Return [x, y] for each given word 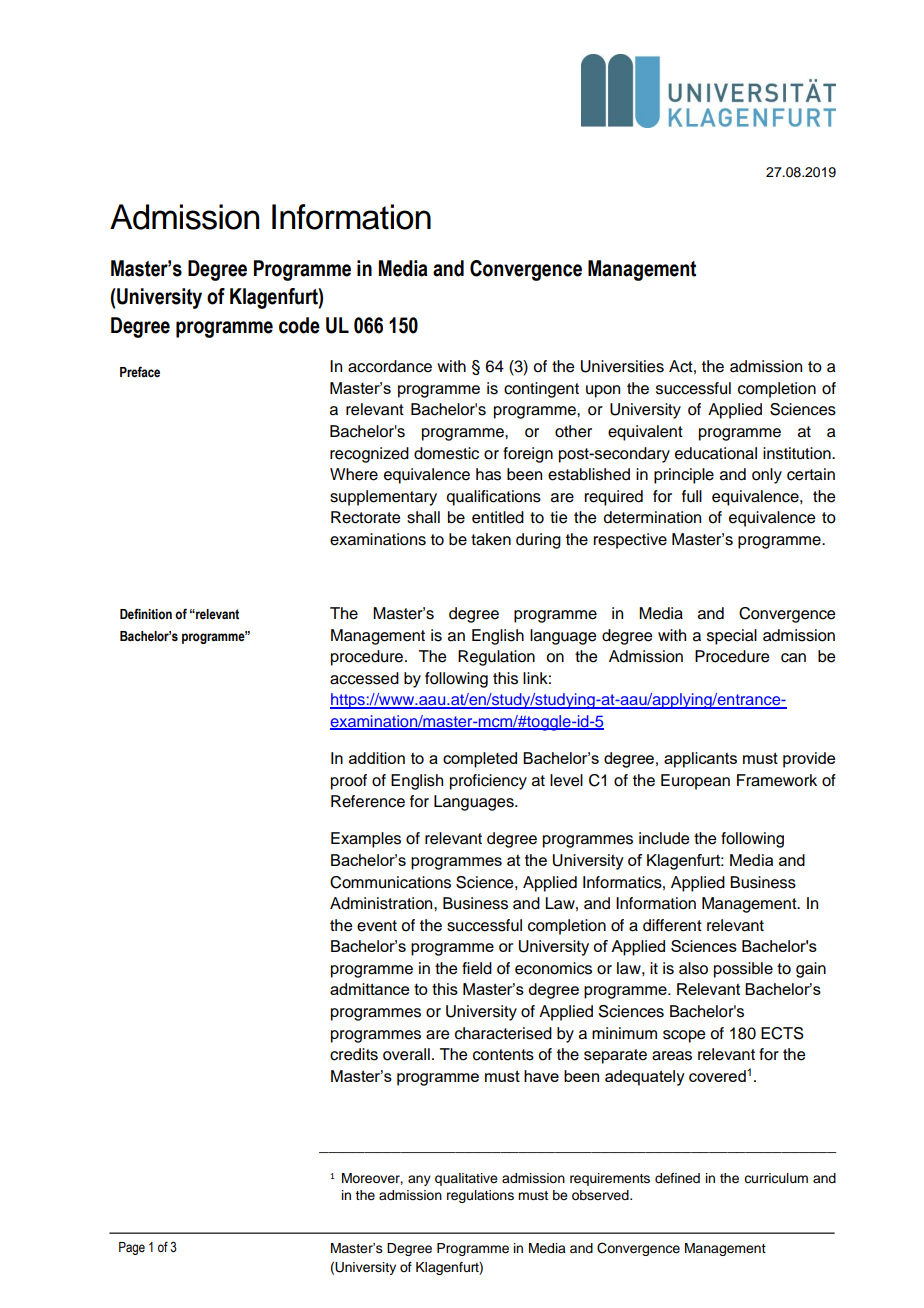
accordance [390, 366]
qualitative [466, 1179]
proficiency [488, 782]
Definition [146, 613]
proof [349, 782]
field [477, 968]
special [732, 637]
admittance [369, 989]
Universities [622, 366]
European [695, 782]
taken [491, 539]
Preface [140, 372]
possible [743, 970]
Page [132, 1248]
